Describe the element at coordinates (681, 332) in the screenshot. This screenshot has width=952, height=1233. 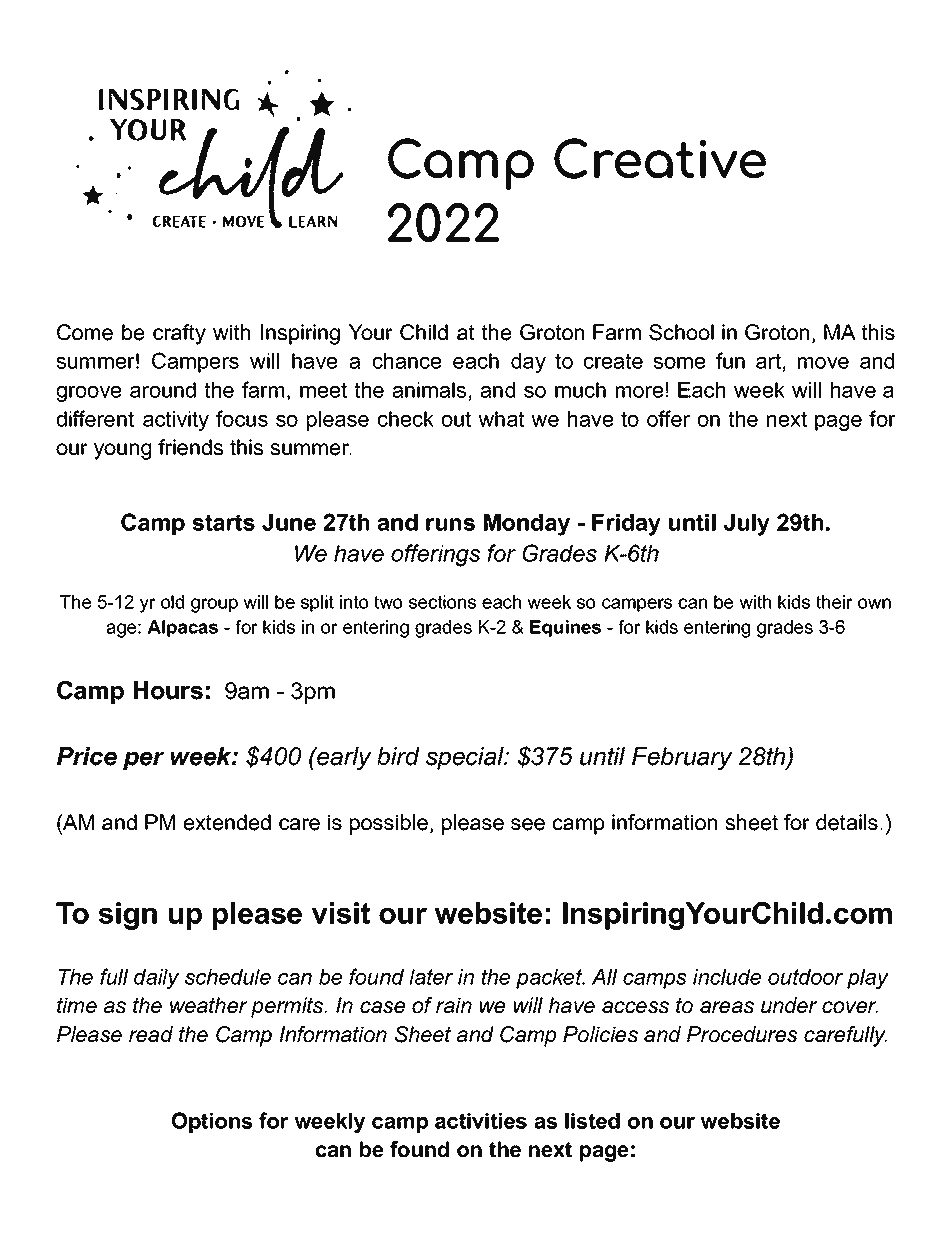
I see `School` at that location.
